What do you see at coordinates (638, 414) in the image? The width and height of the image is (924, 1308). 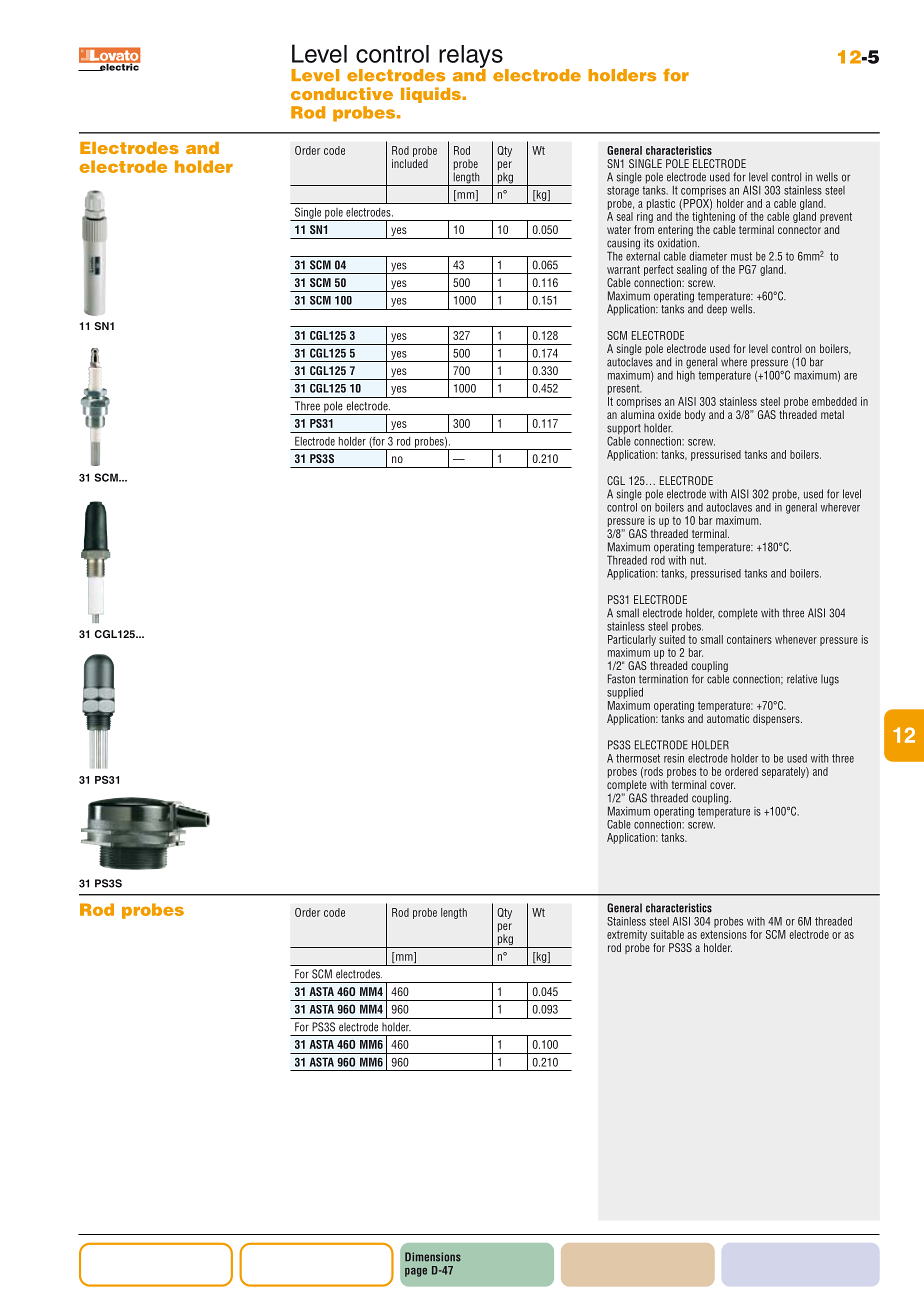 I see `alumina` at bounding box center [638, 414].
